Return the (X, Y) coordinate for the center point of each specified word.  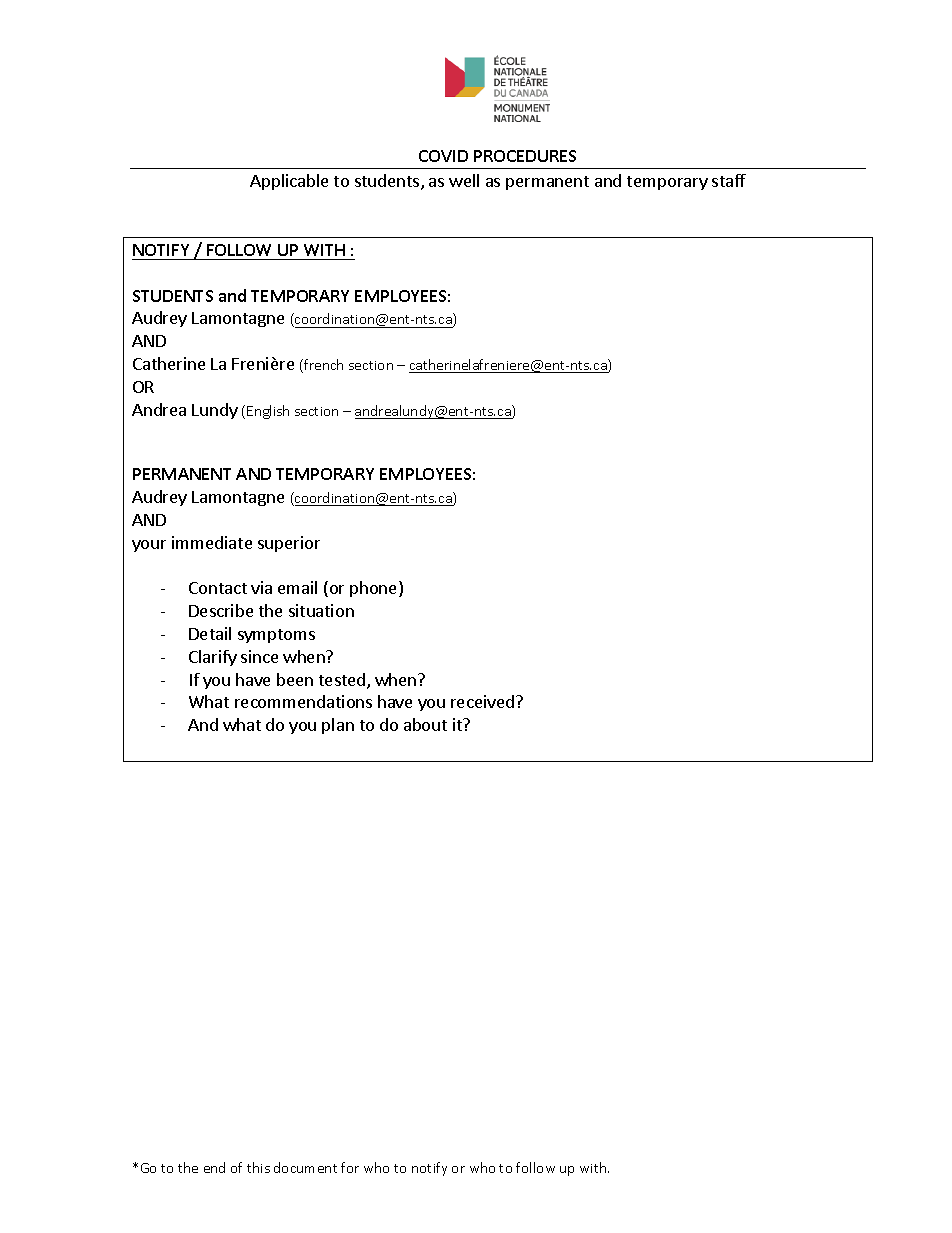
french (322, 366)
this (258, 1167)
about (425, 724)
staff (729, 180)
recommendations (303, 701)
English (268, 412)
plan (338, 726)
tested (343, 681)
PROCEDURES (525, 156)
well (464, 180)
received (482, 701)
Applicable (289, 182)
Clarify (213, 658)
